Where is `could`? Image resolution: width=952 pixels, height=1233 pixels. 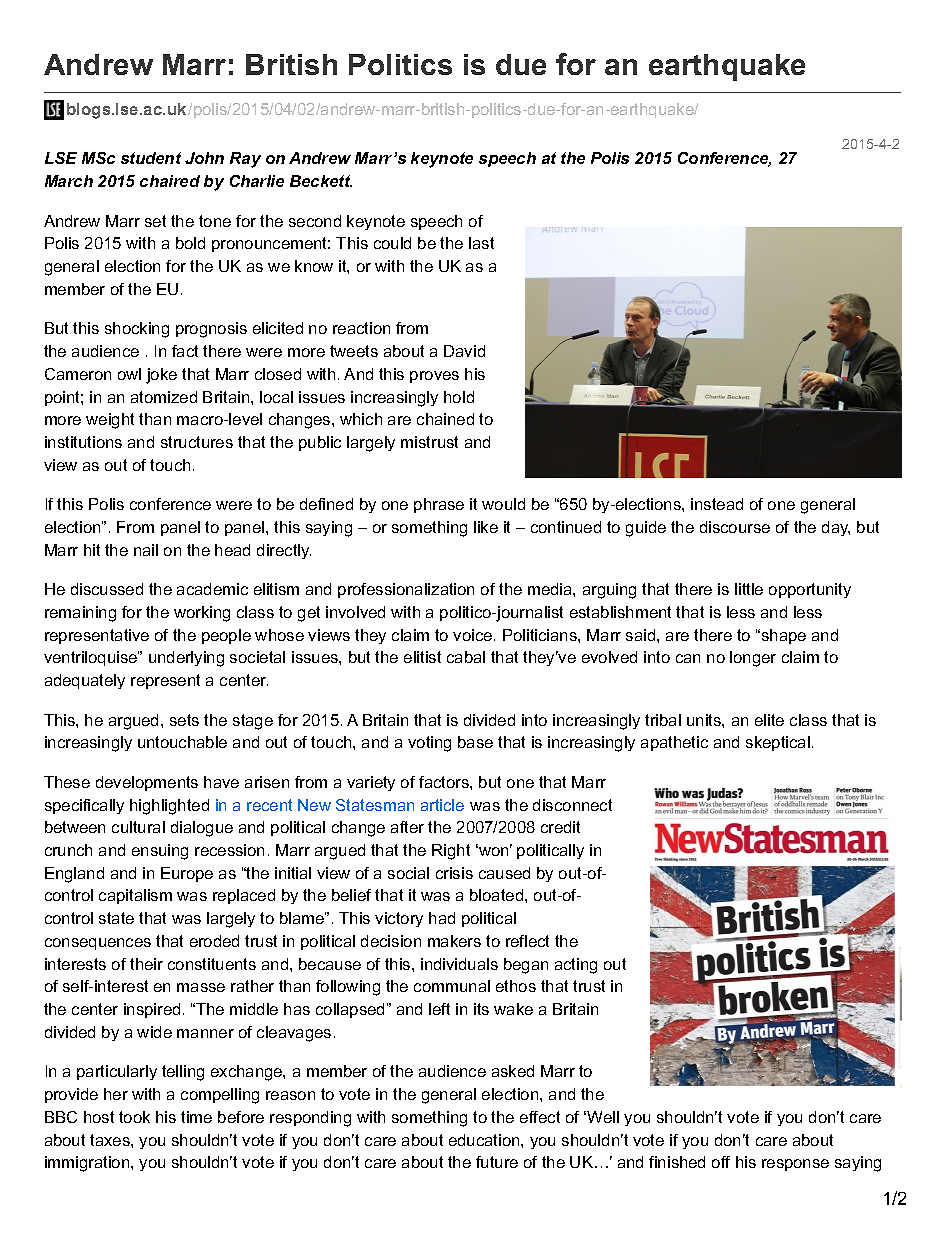 could is located at coordinates (392, 243).
